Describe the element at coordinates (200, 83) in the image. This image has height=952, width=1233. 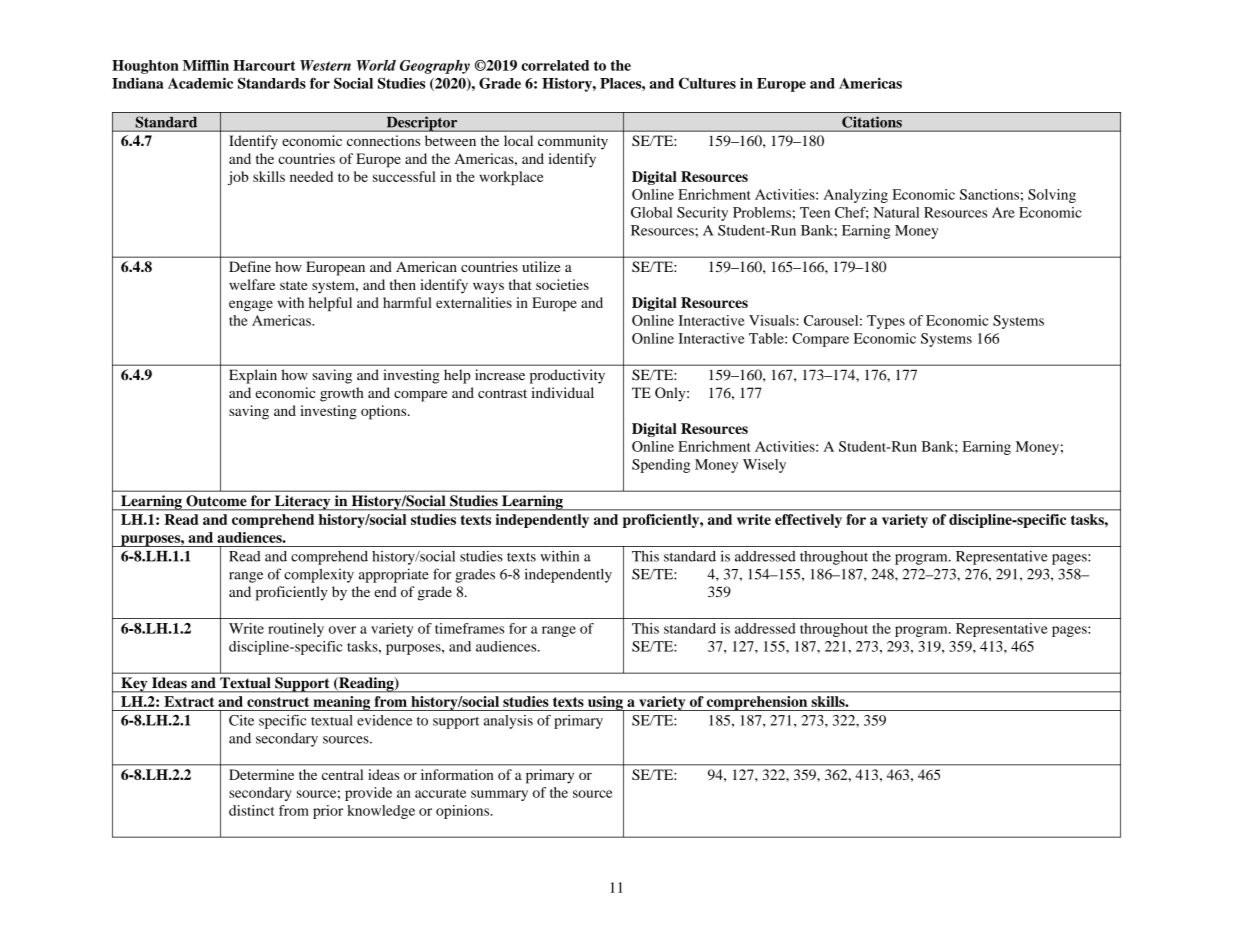
I see `Academic` at that location.
